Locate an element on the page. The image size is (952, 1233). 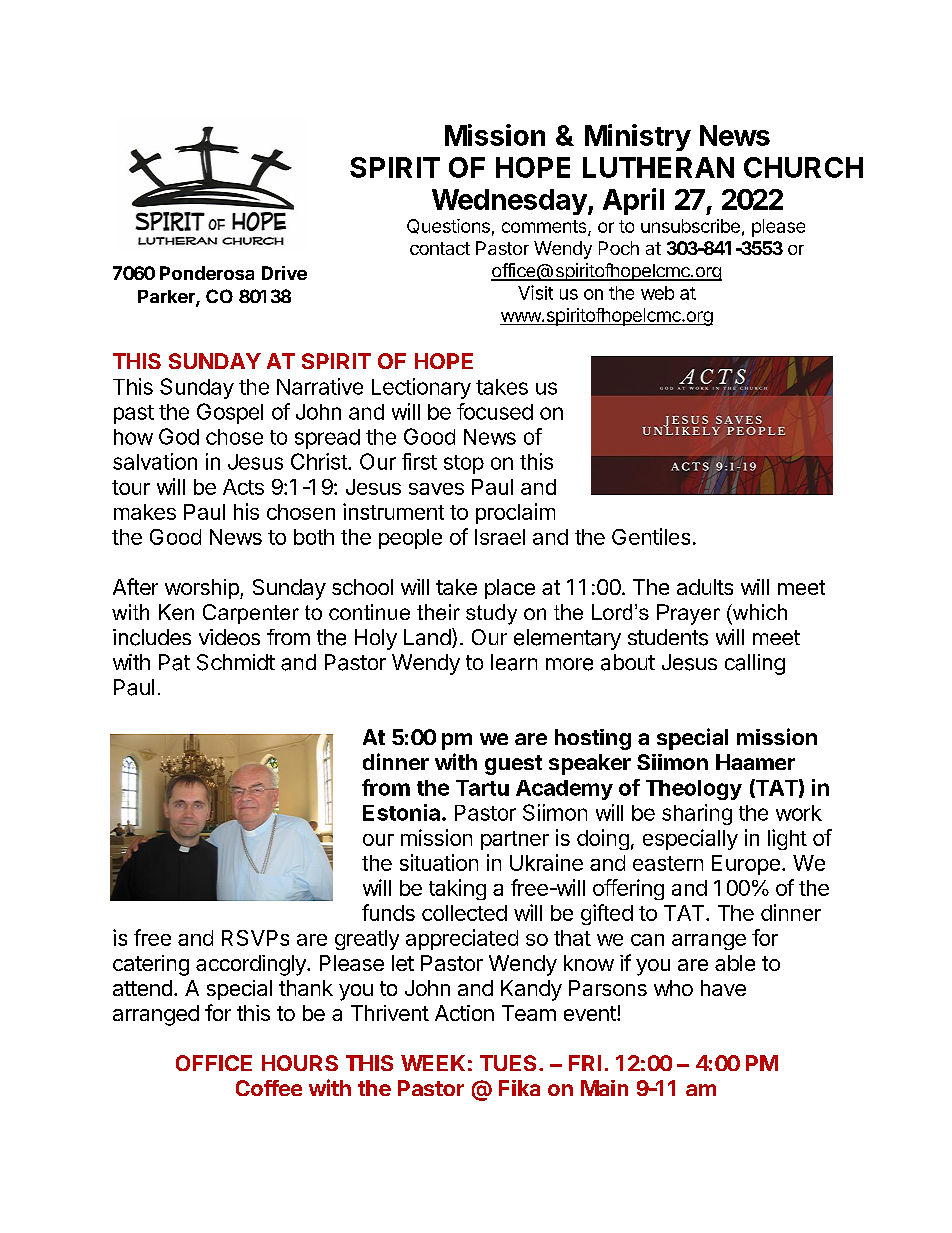
situation is located at coordinates (439, 862).
